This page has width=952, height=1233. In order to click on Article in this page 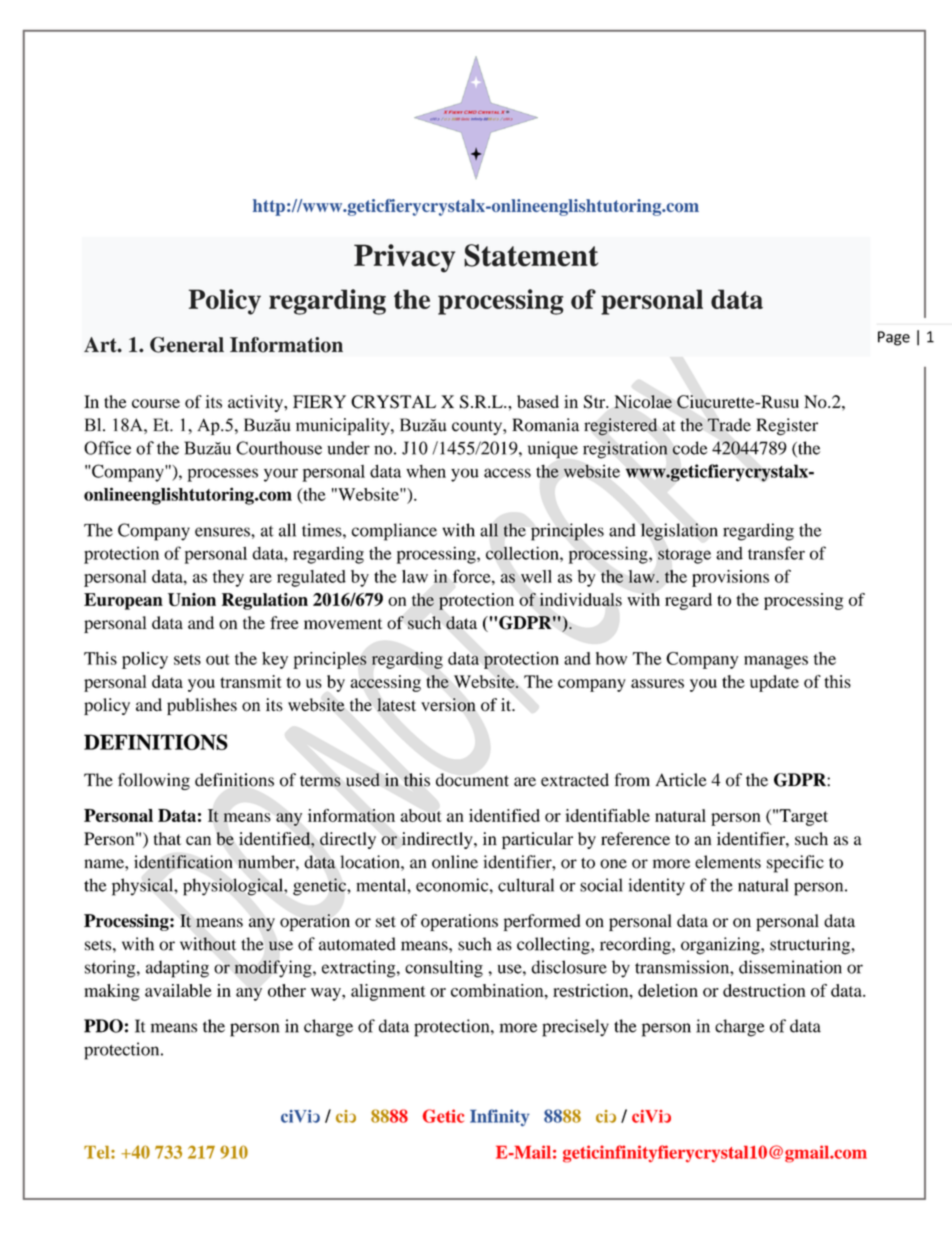, I will do `click(681, 780)`.
